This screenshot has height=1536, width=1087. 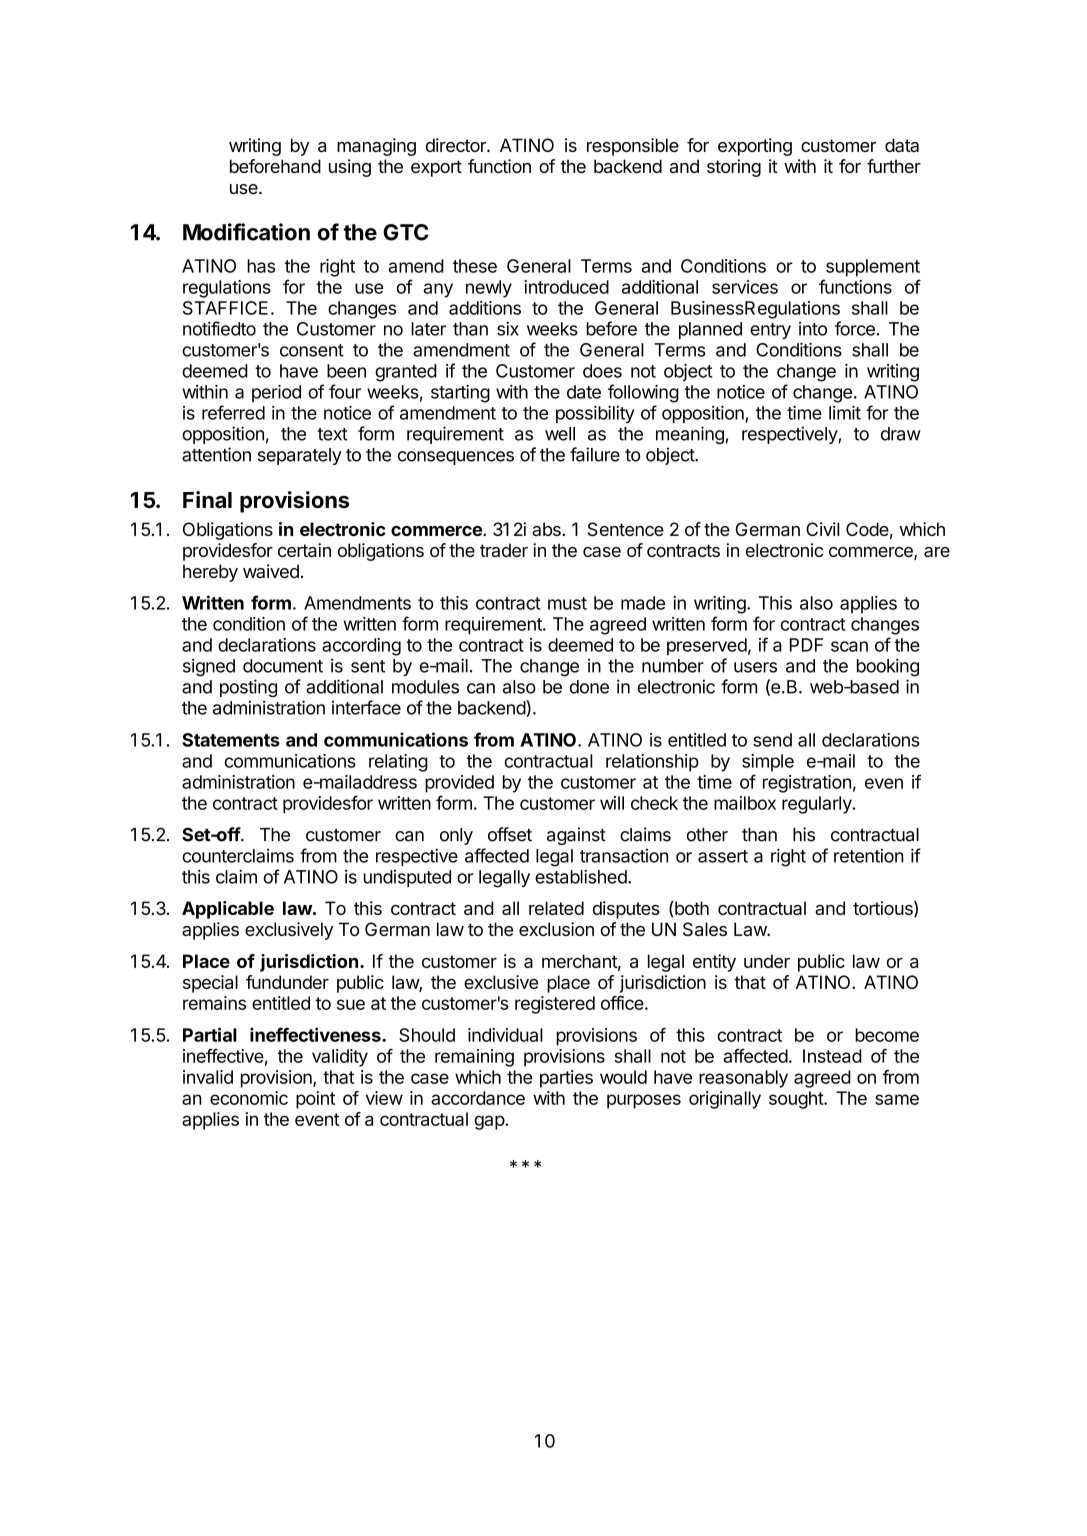 What do you see at coordinates (845, 413) in the screenshot?
I see `limit` at bounding box center [845, 413].
